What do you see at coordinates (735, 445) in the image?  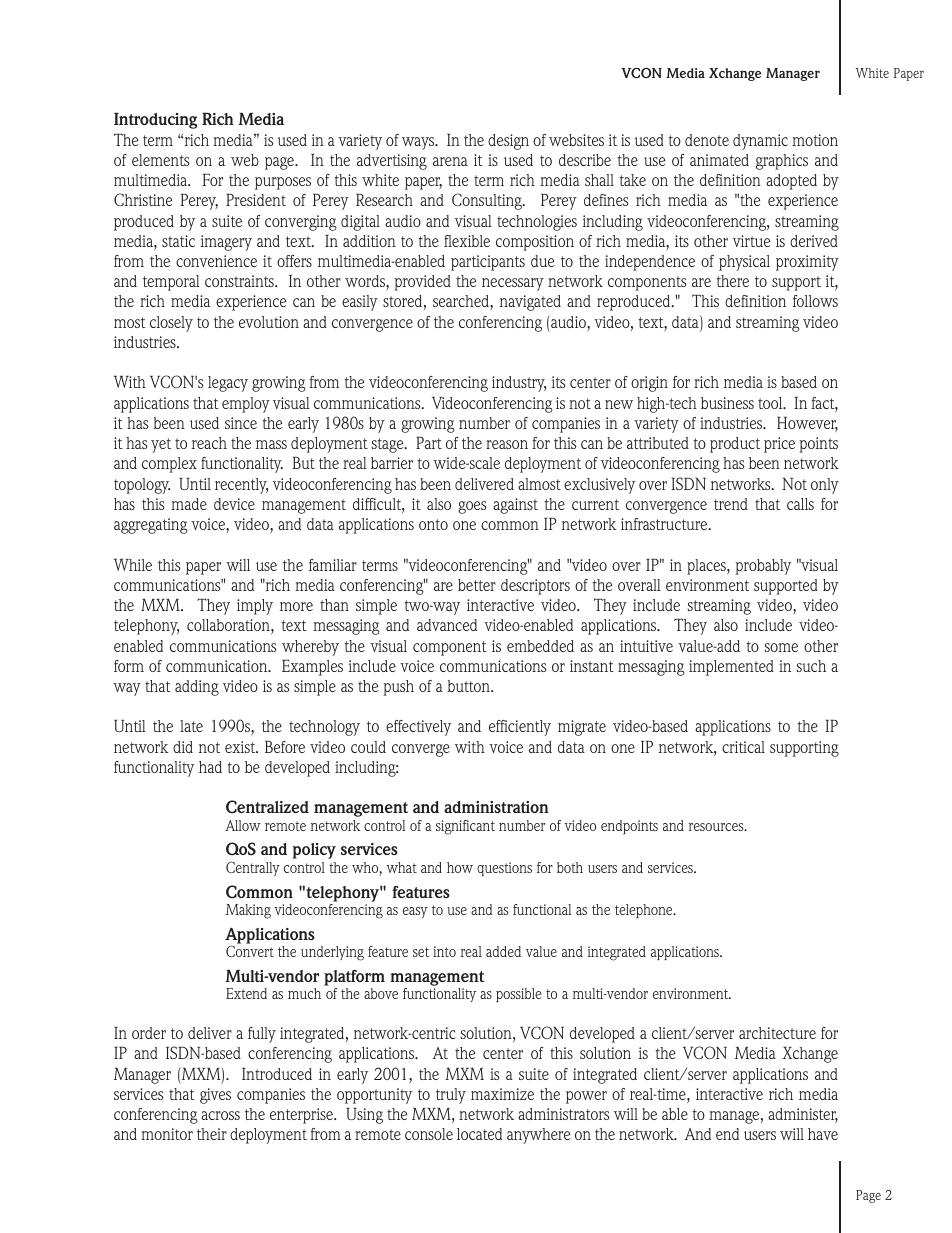 I see `product` at bounding box center [735, 445].
